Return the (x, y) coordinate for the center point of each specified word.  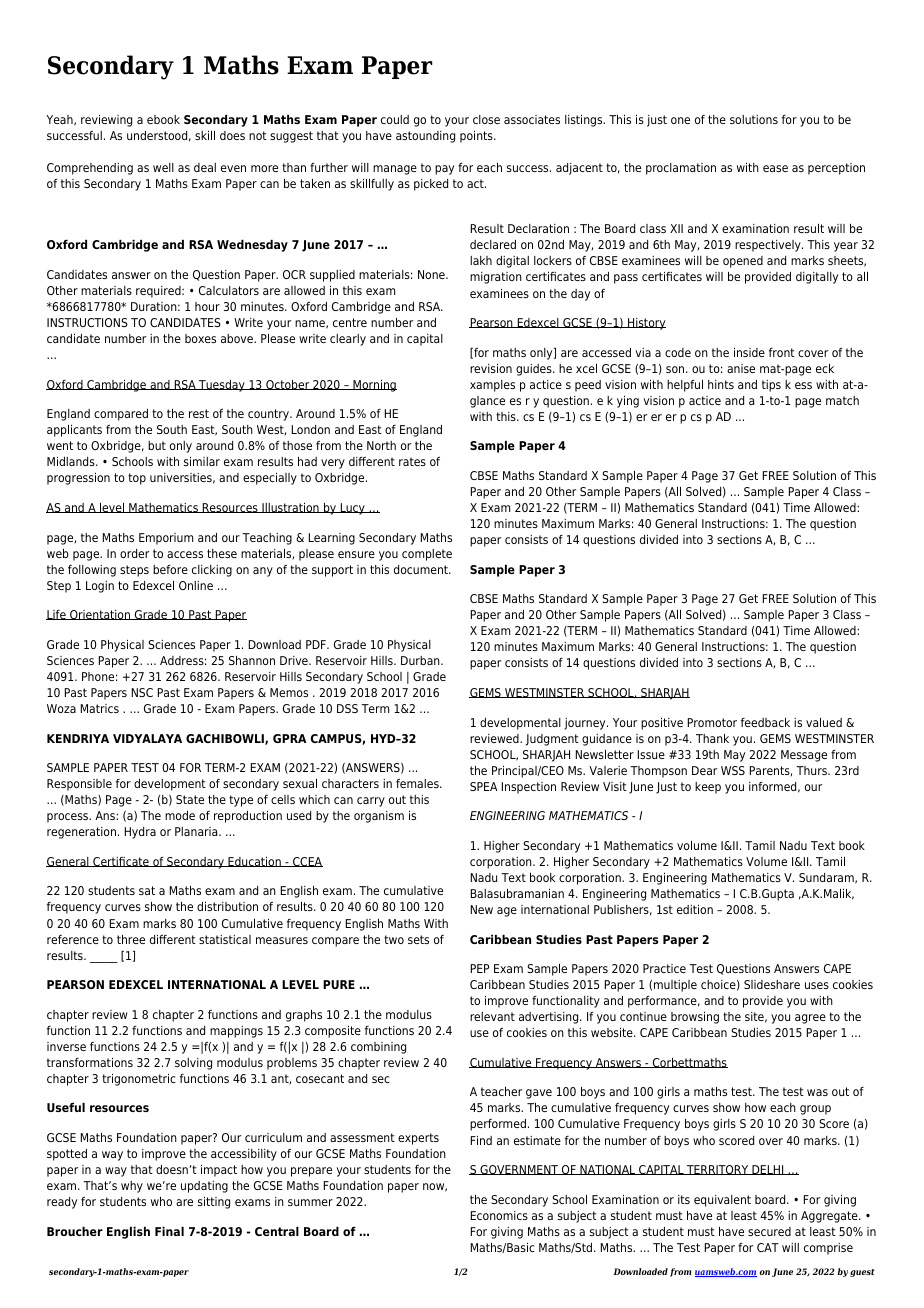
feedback (765, 722)
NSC (142, 692)
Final (169, 1231)
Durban (421, 660)
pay (444, 170)
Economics (499, 1215)
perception (836, 169)
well (163, 167)
